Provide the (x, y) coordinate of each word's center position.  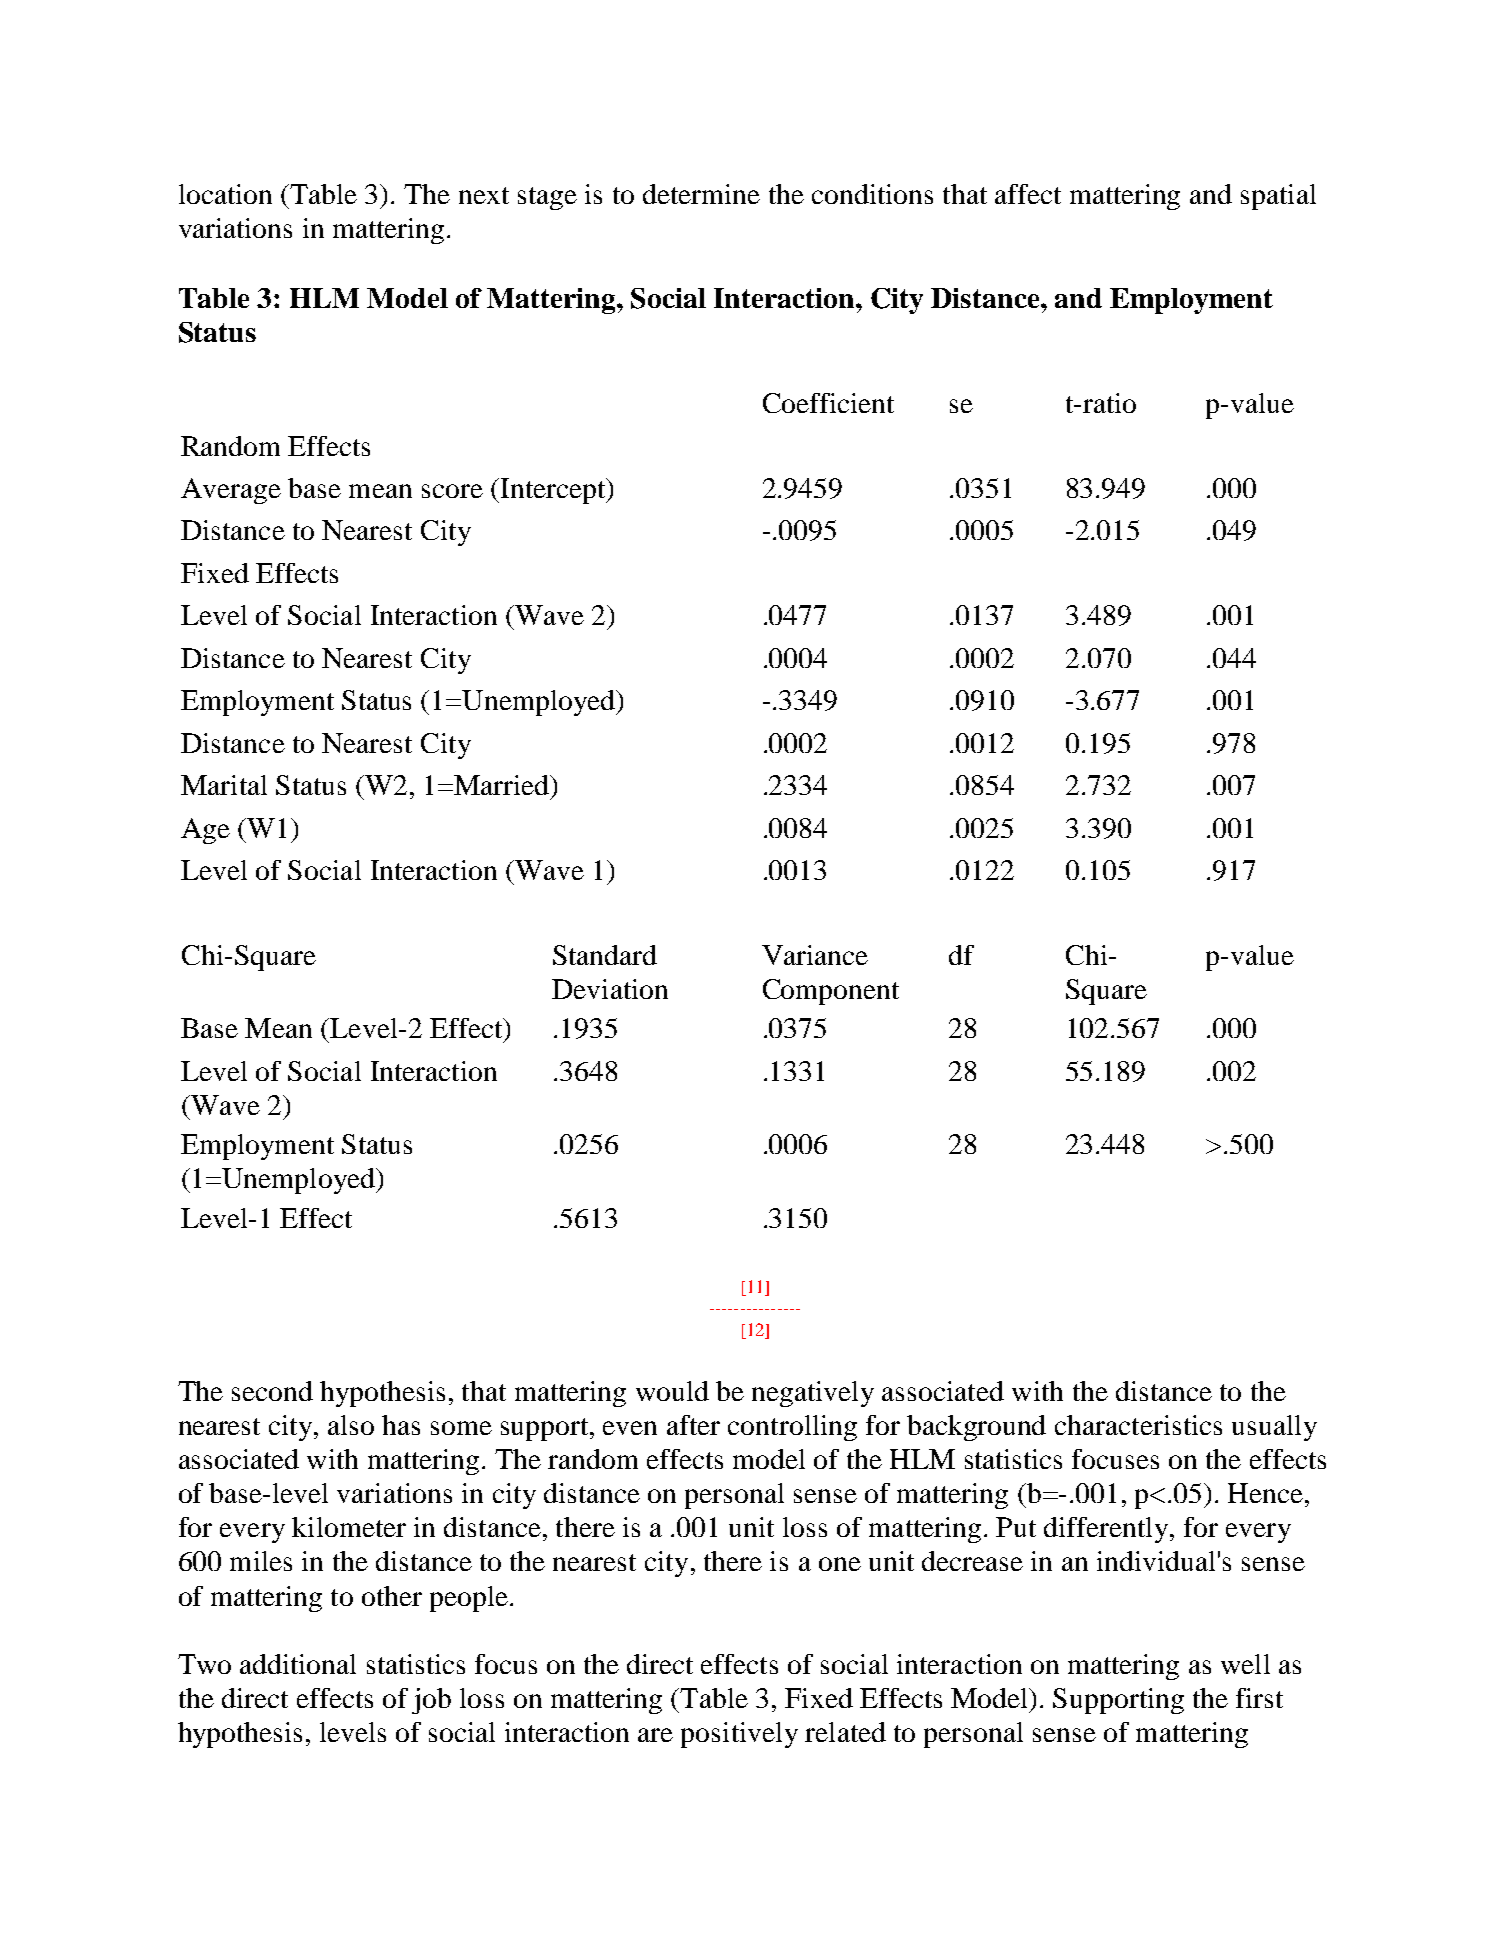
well (1245, 1664)
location (225, 194)
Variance (815, 955)
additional (298, 1664)
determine (701, 194)
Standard (605, 955)
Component (831, 992)
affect (1028, 194)
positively (739, 1735)
